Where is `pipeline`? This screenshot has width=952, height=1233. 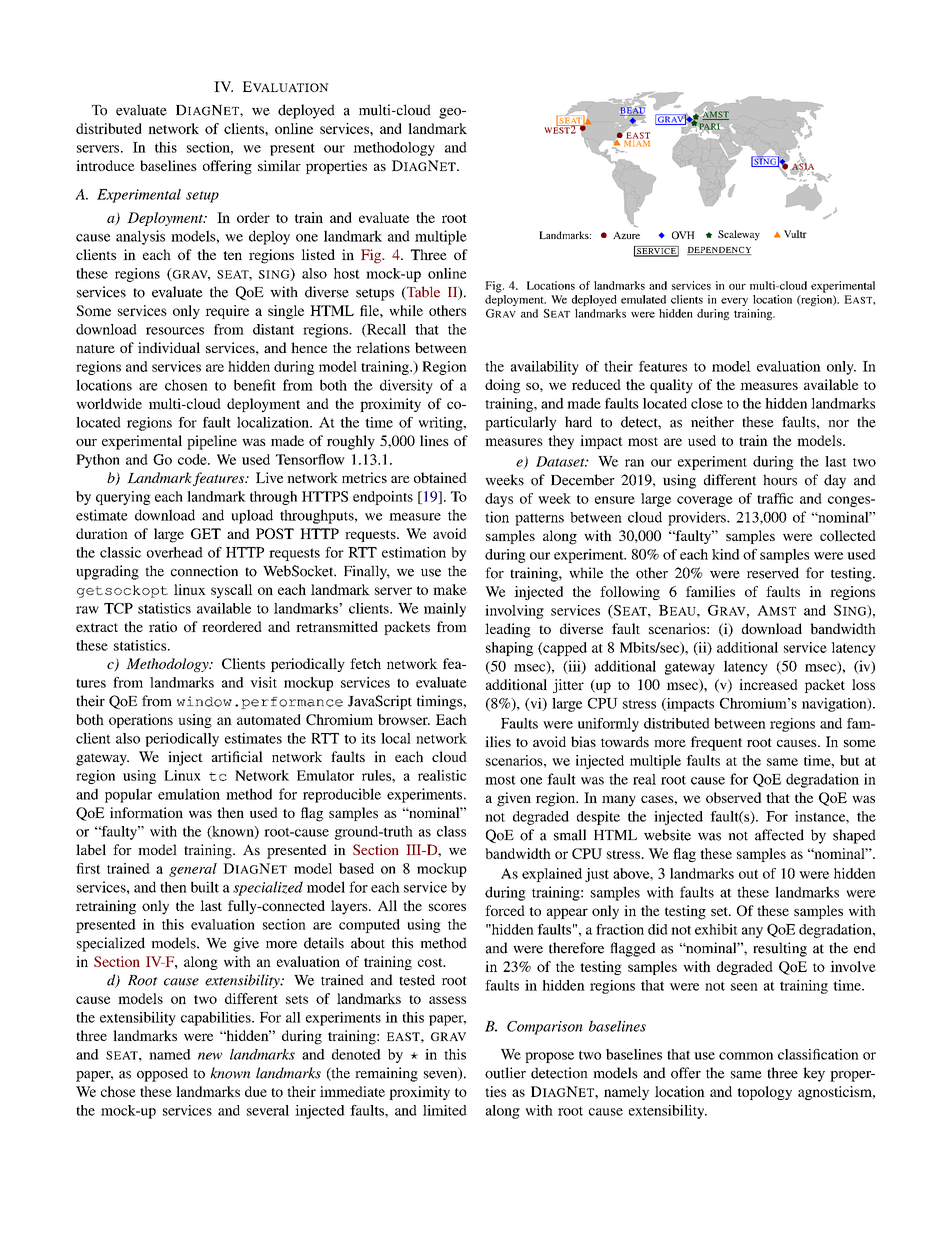
pipeline is located at coordinates (212, 442).
